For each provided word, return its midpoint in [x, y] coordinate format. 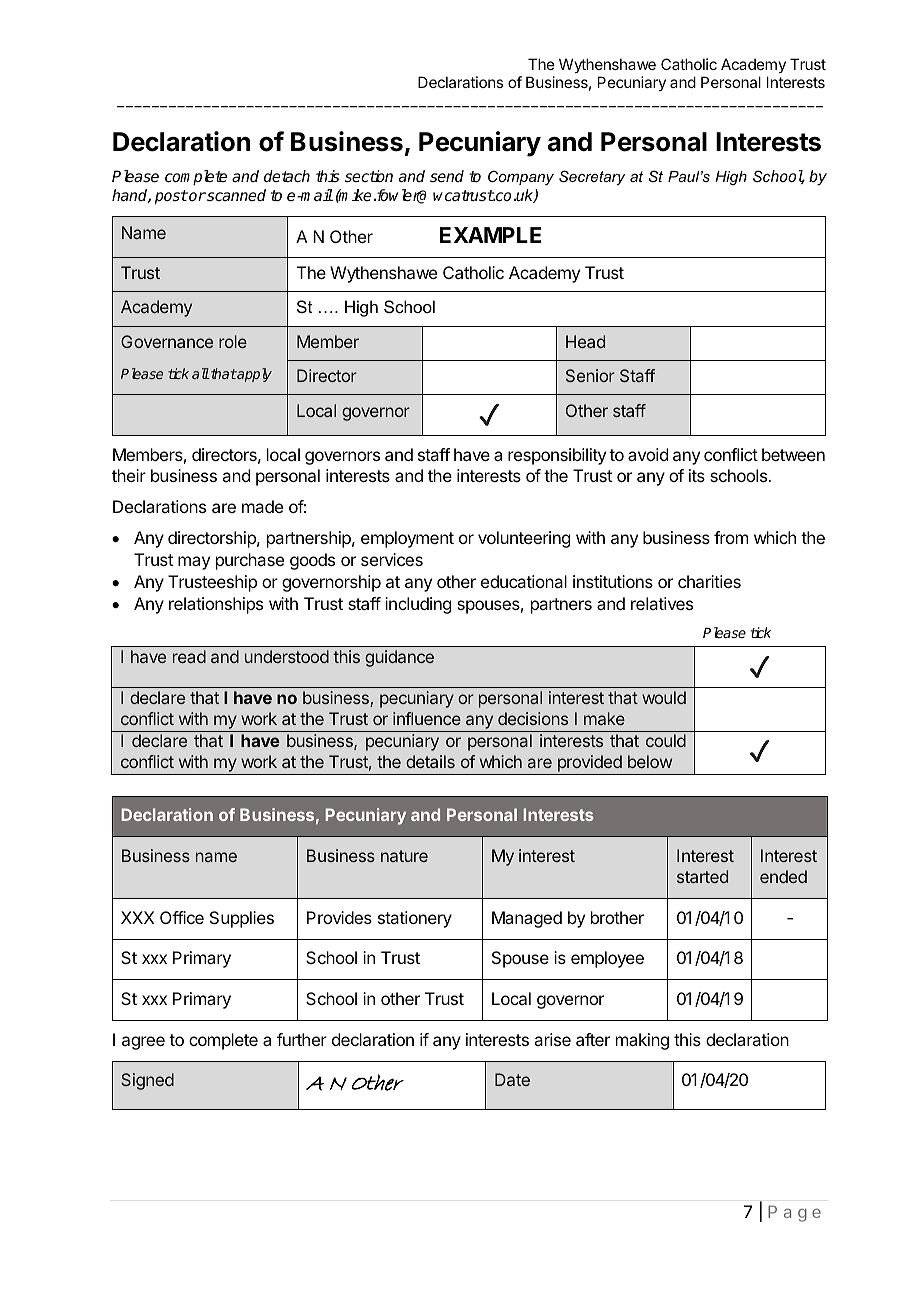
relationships [216, 605]
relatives [662, 603]
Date [512, 1079]
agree [143, 1043]
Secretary [592, 178]
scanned [235, 195]
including [418, 605]
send [447, 176]
